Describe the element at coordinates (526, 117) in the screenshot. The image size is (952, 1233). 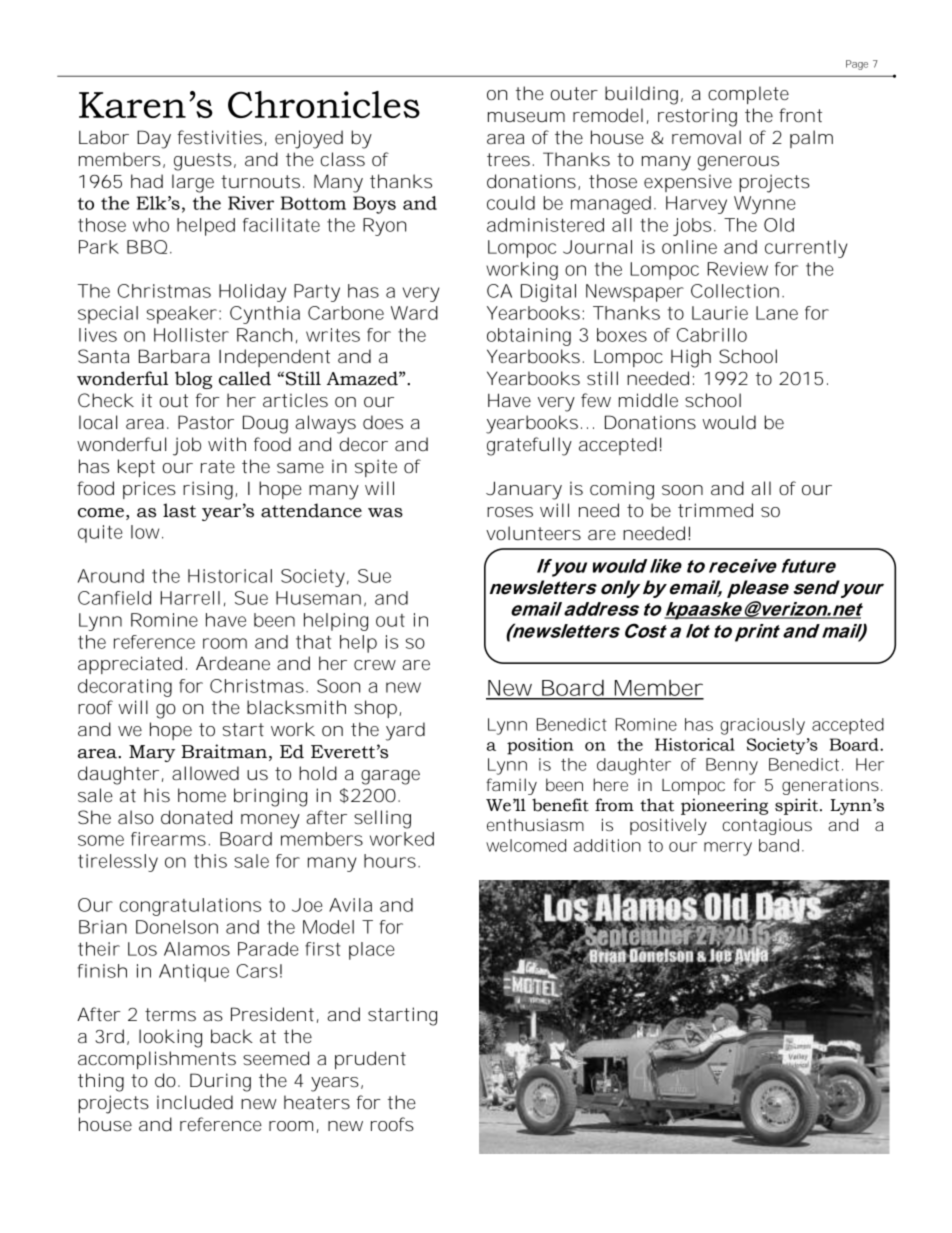
I see `museum` at that location.
